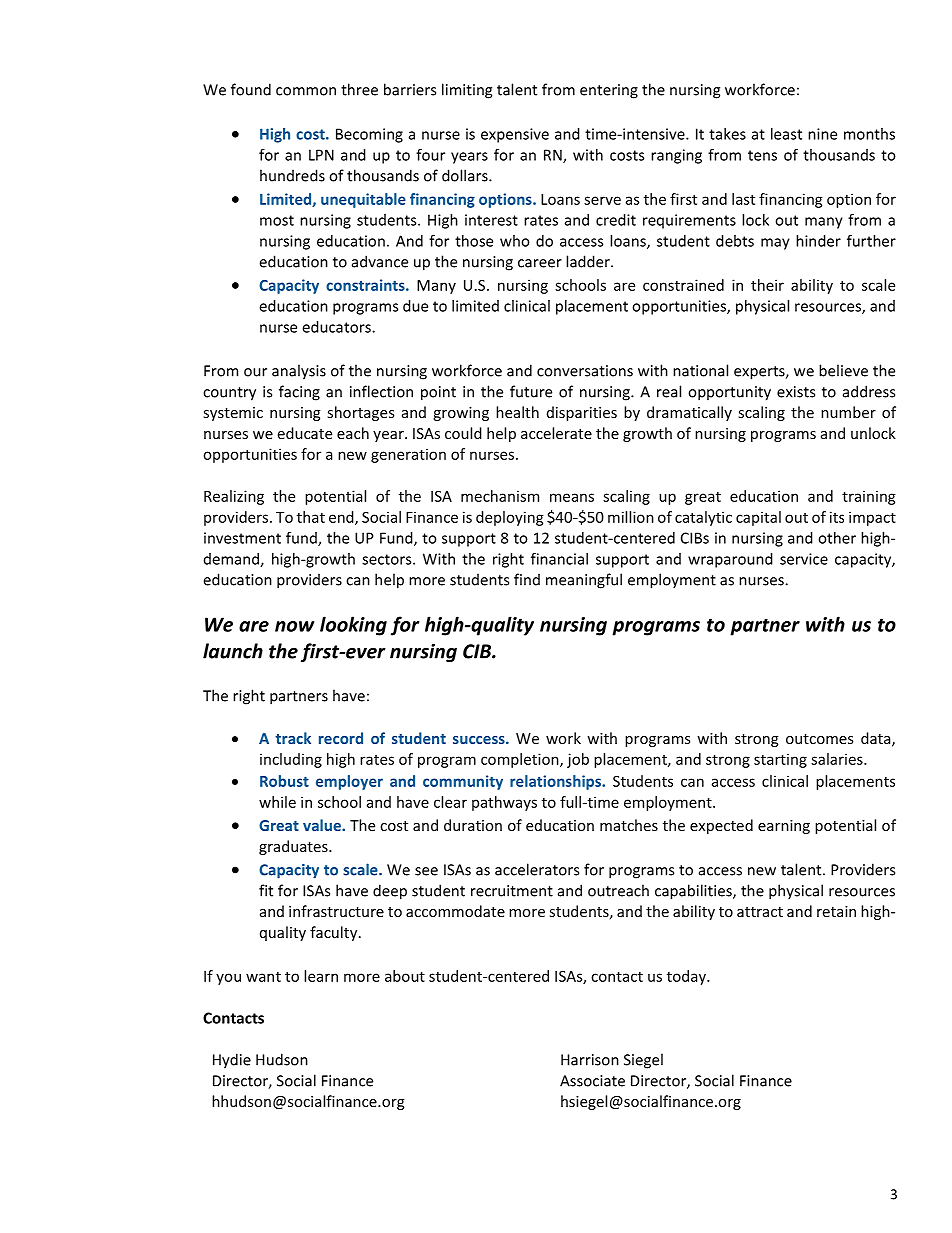 The width and height of the screenshot is (952, 1233). I want to click on least, so click(786, 134).
